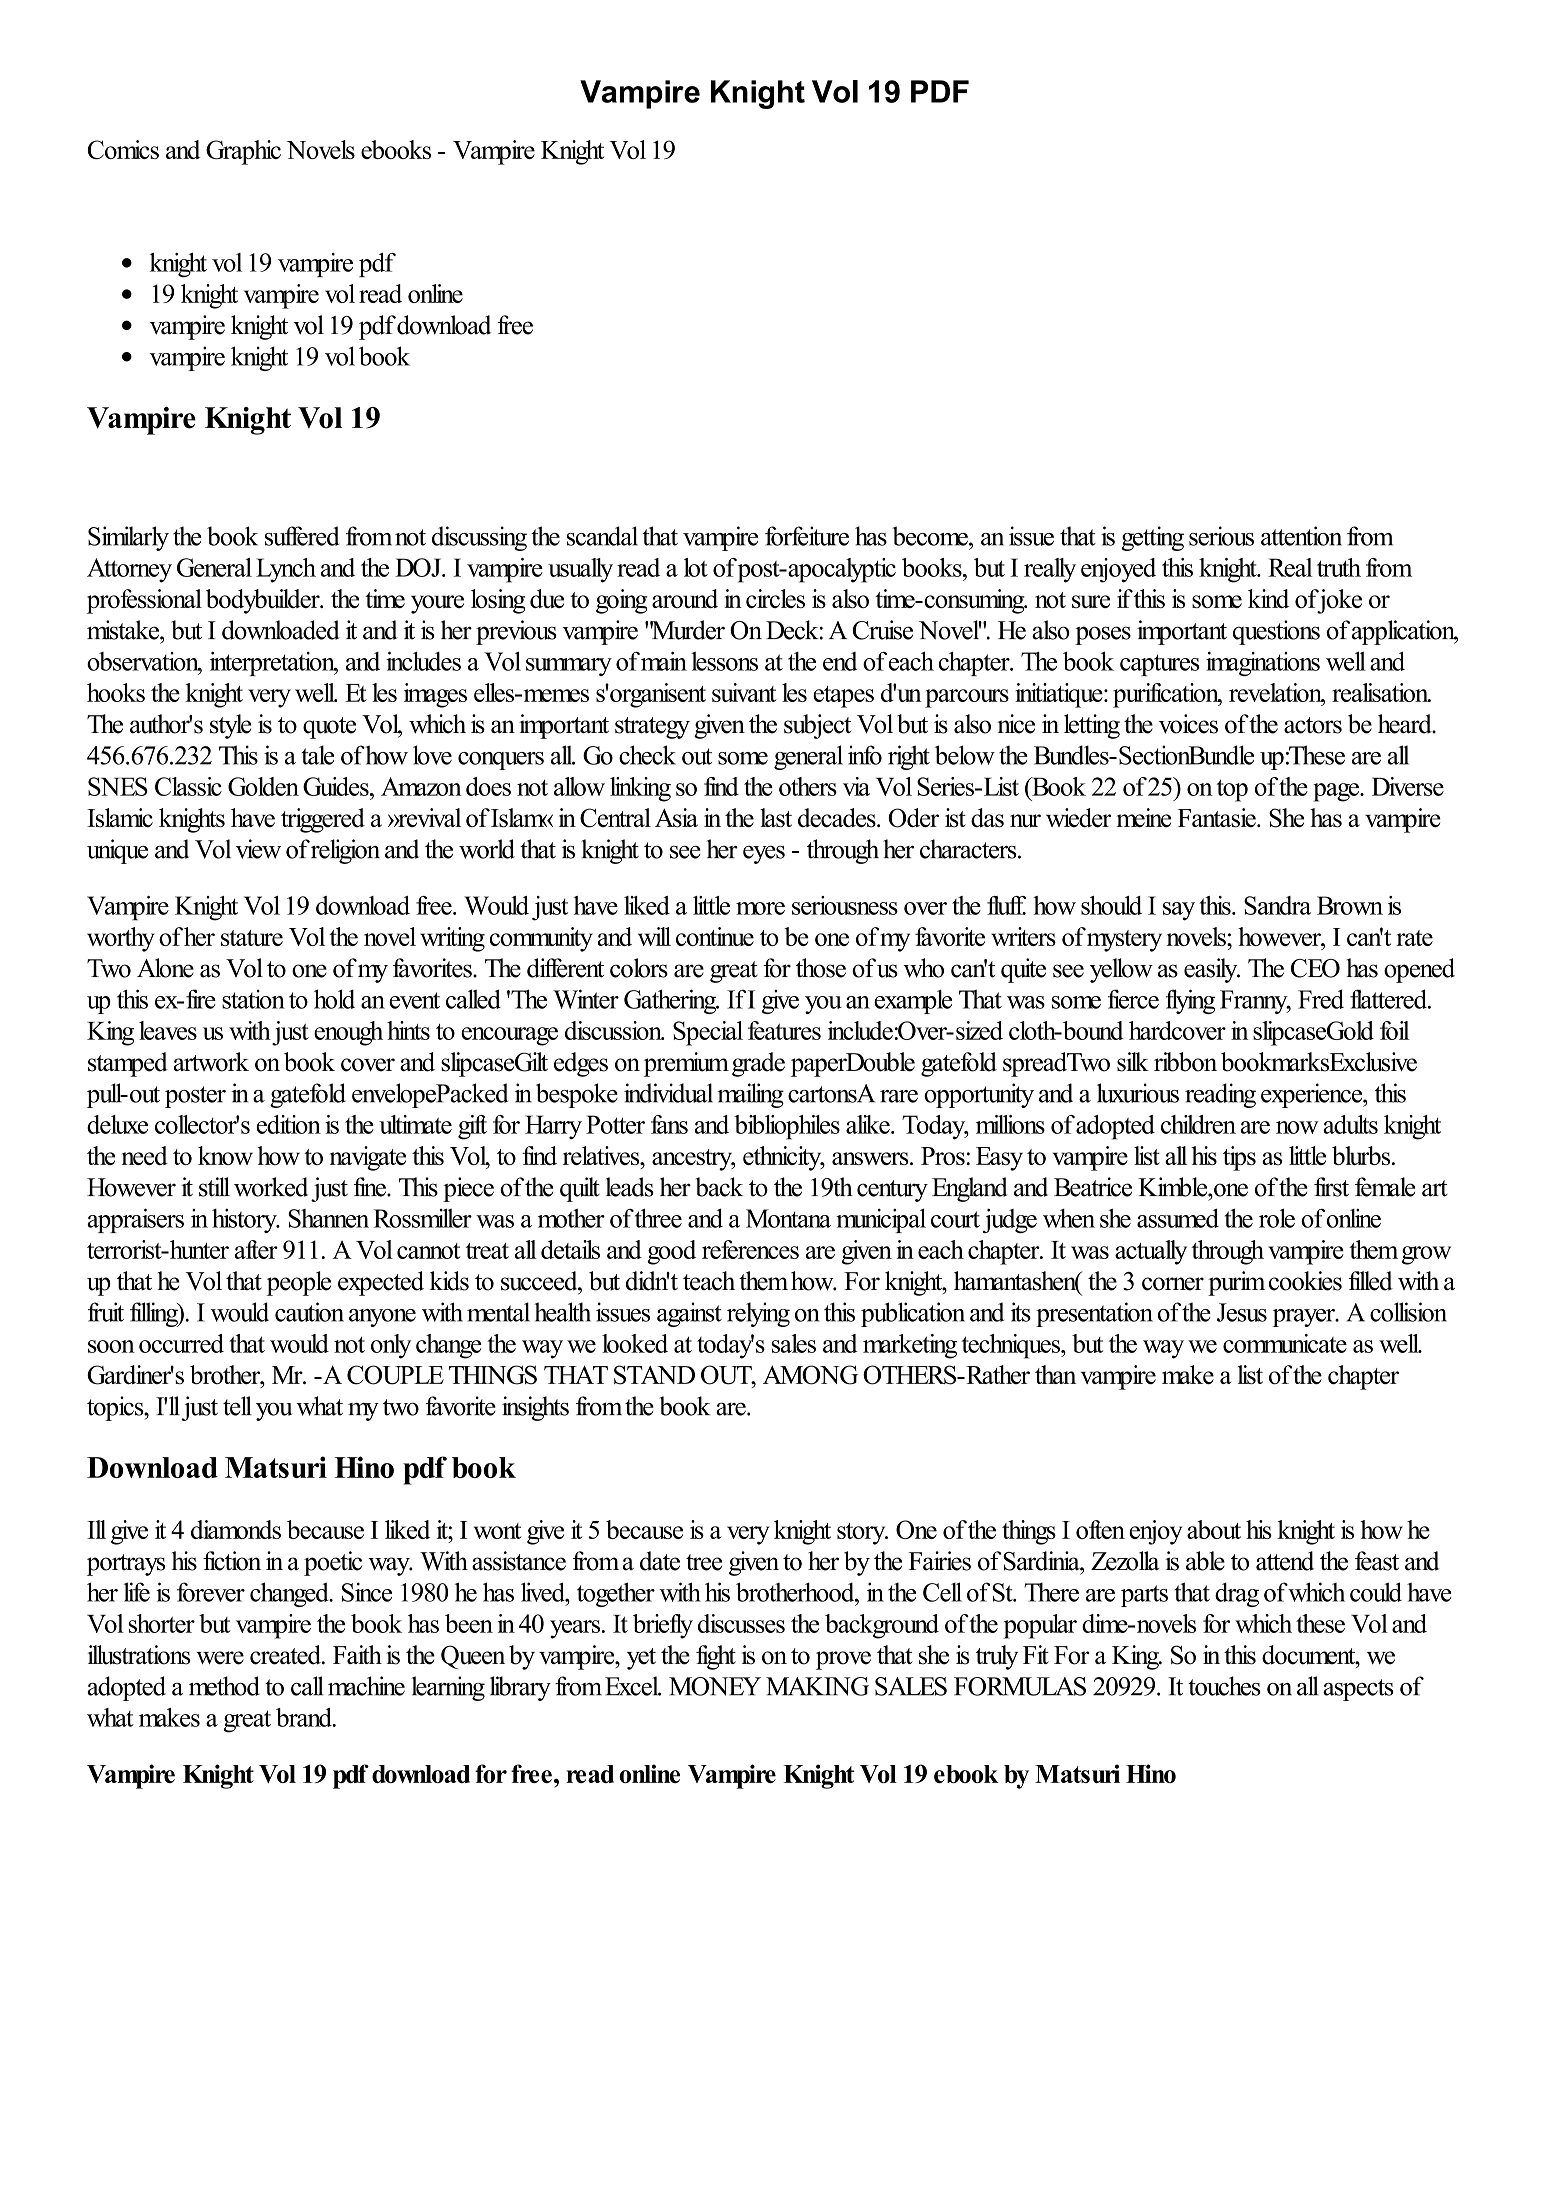 The height and width of the image is (2195, 1551). I want to click on discussing, so click(479, 538).
